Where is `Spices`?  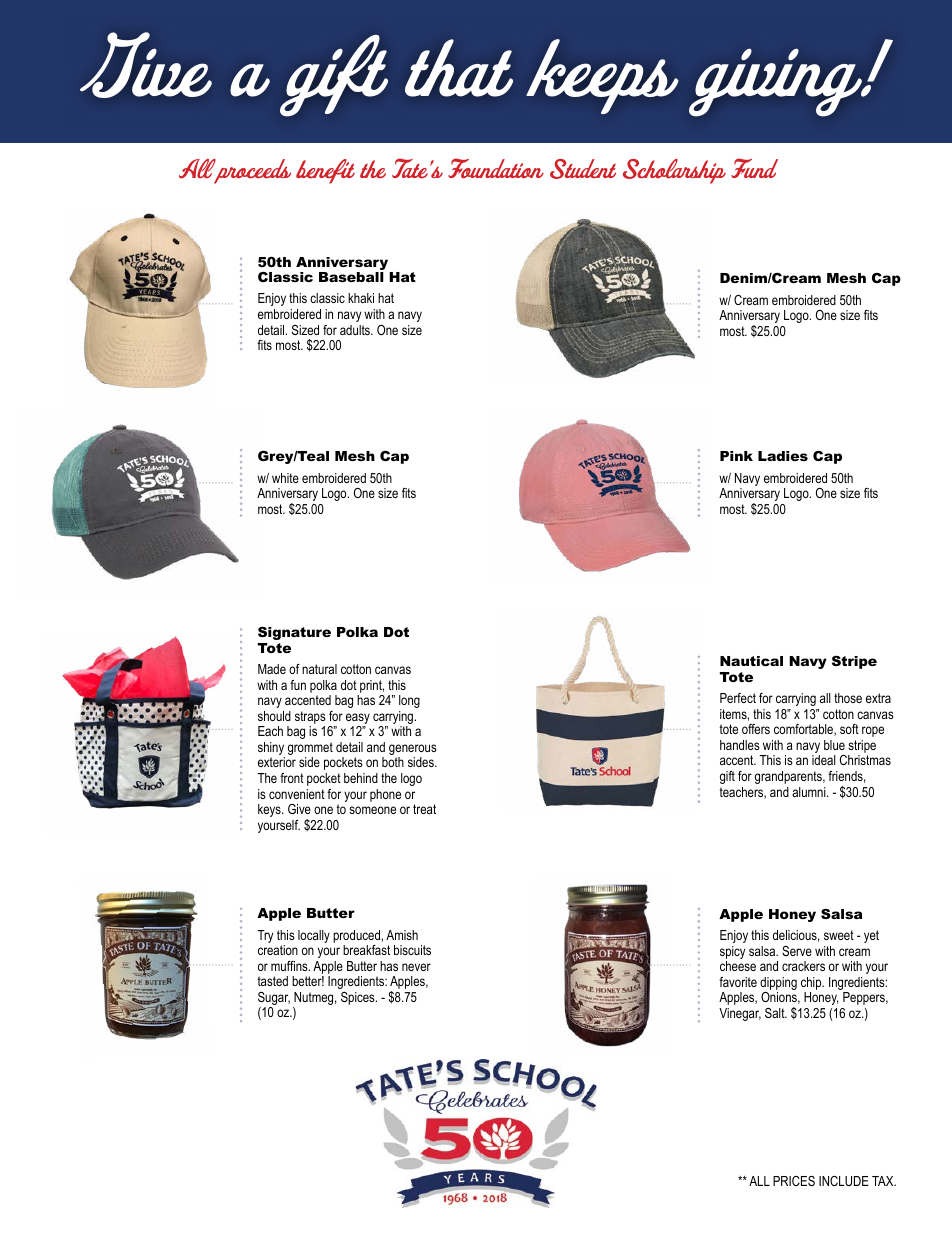
Spices is located at coordinates (359, 998).
